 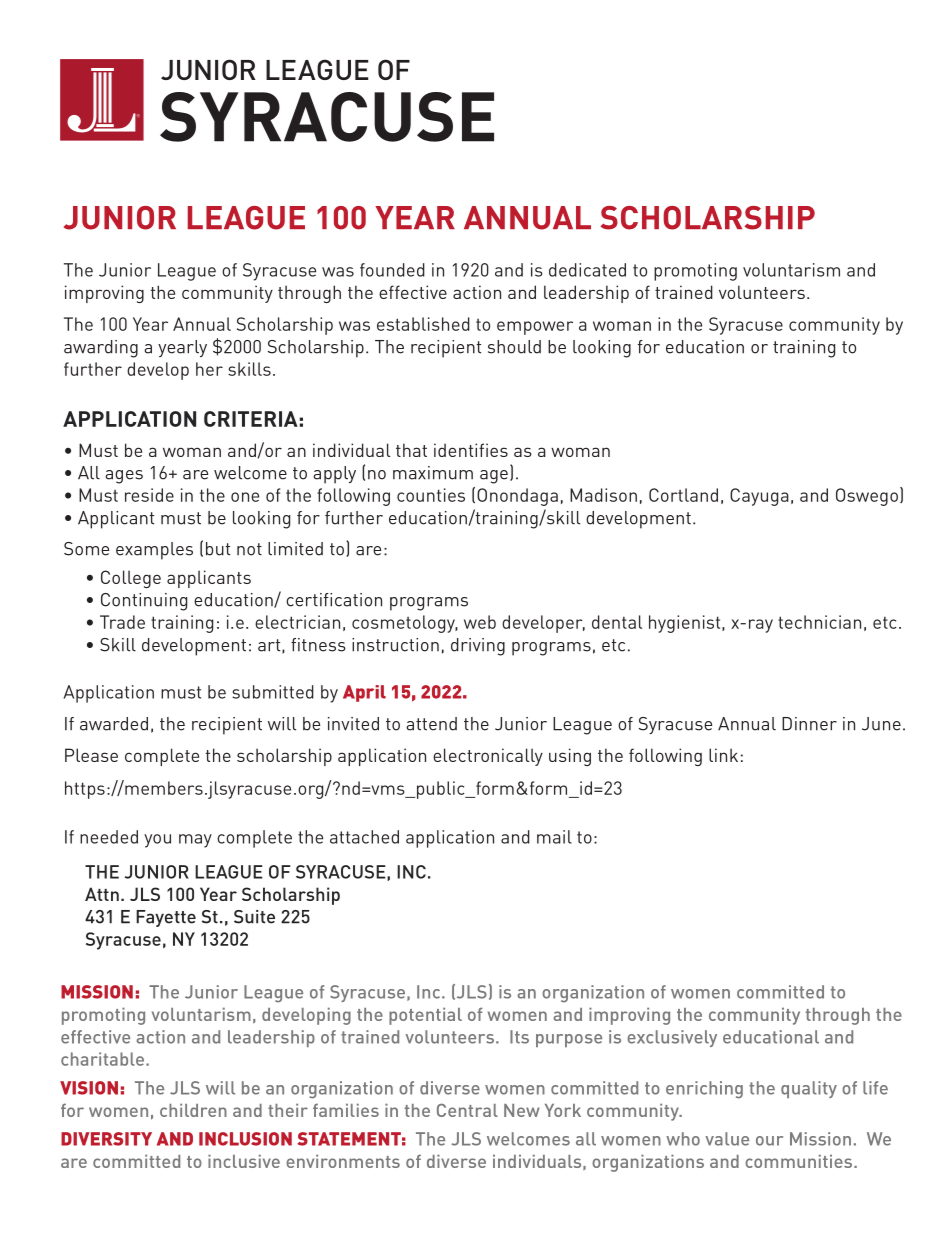 What do you see at coordinates (131, 579) in the screenshot?
I see `College` at bounding box center [131, 579].
